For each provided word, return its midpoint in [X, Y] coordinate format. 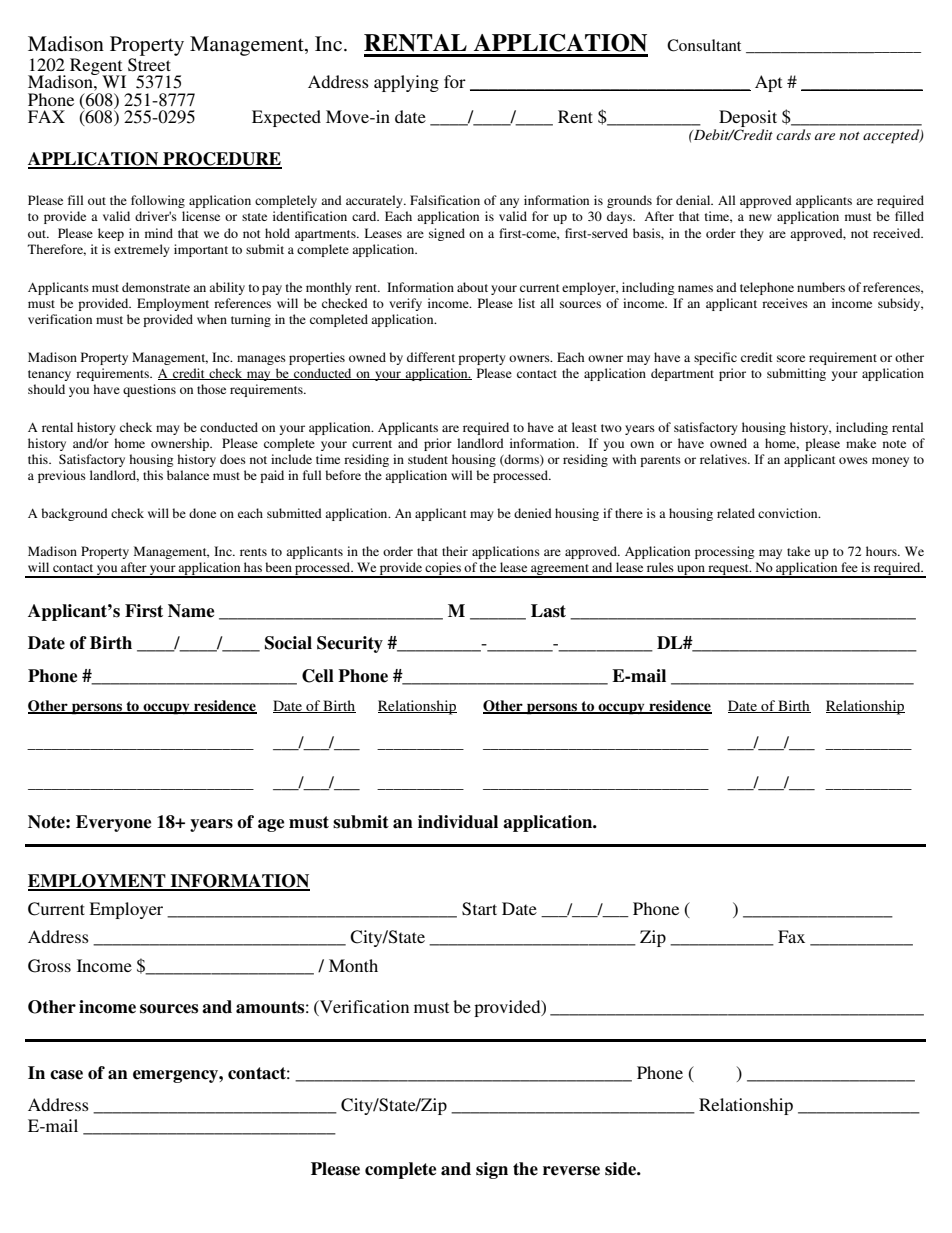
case [66, 1075]
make [861, 443]
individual [458, 822]
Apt [768, 83]
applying [406, 83]
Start [479, 909]
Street [149, 65]
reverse [571, 1171]
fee [849, 567]
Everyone [113, 823]
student [428, 459]
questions [149, 390]
